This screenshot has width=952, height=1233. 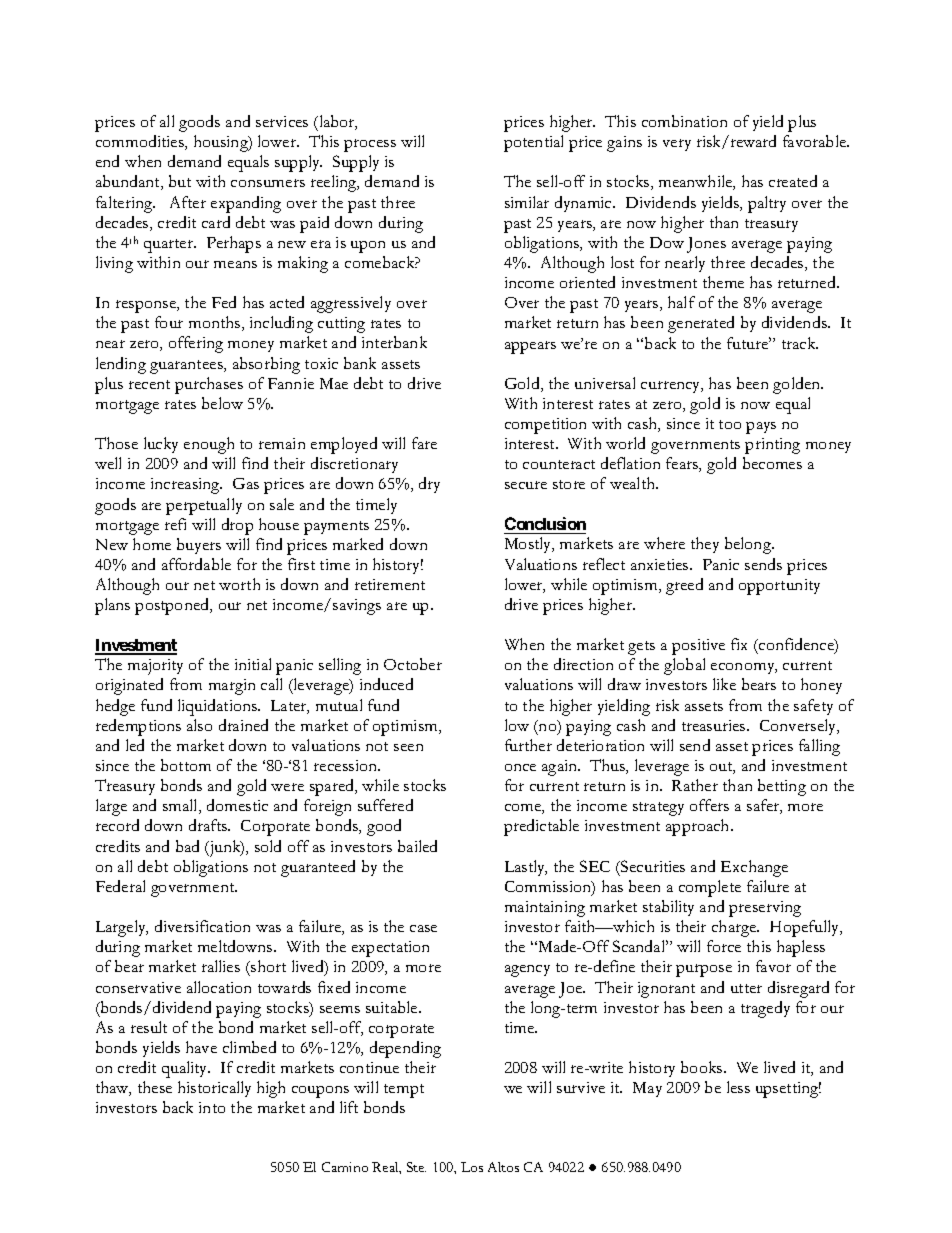 I want to click on case, so click(x=423, y=928).
